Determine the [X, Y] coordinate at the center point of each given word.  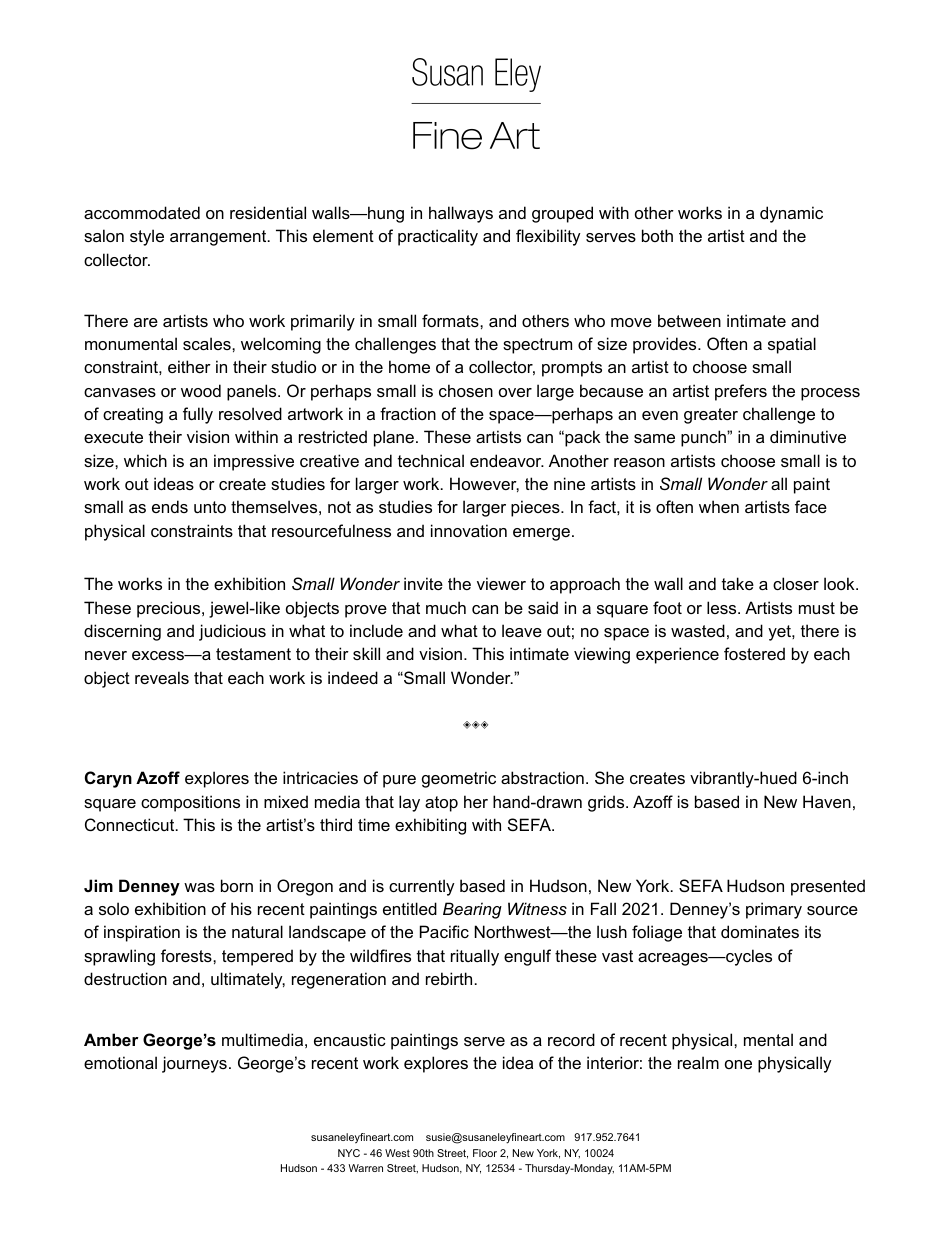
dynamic [791, 214]
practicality [438, 237]
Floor [485, 1153]
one [738, 1064]
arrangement [219, 238]
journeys [194, 1064]
